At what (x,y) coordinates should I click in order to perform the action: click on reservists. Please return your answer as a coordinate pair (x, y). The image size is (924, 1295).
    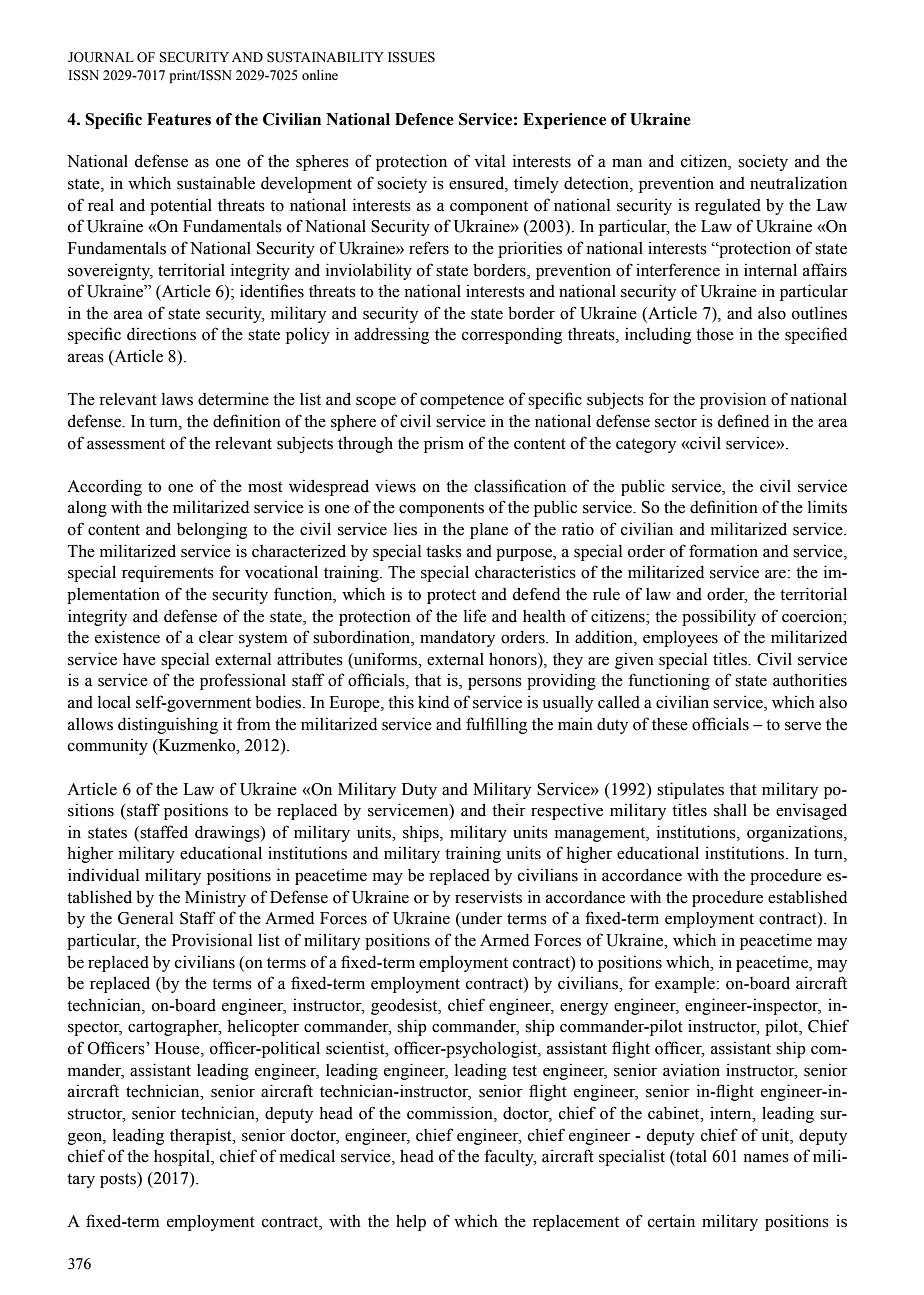
    Looking at the image, I should click on (488, 897).
